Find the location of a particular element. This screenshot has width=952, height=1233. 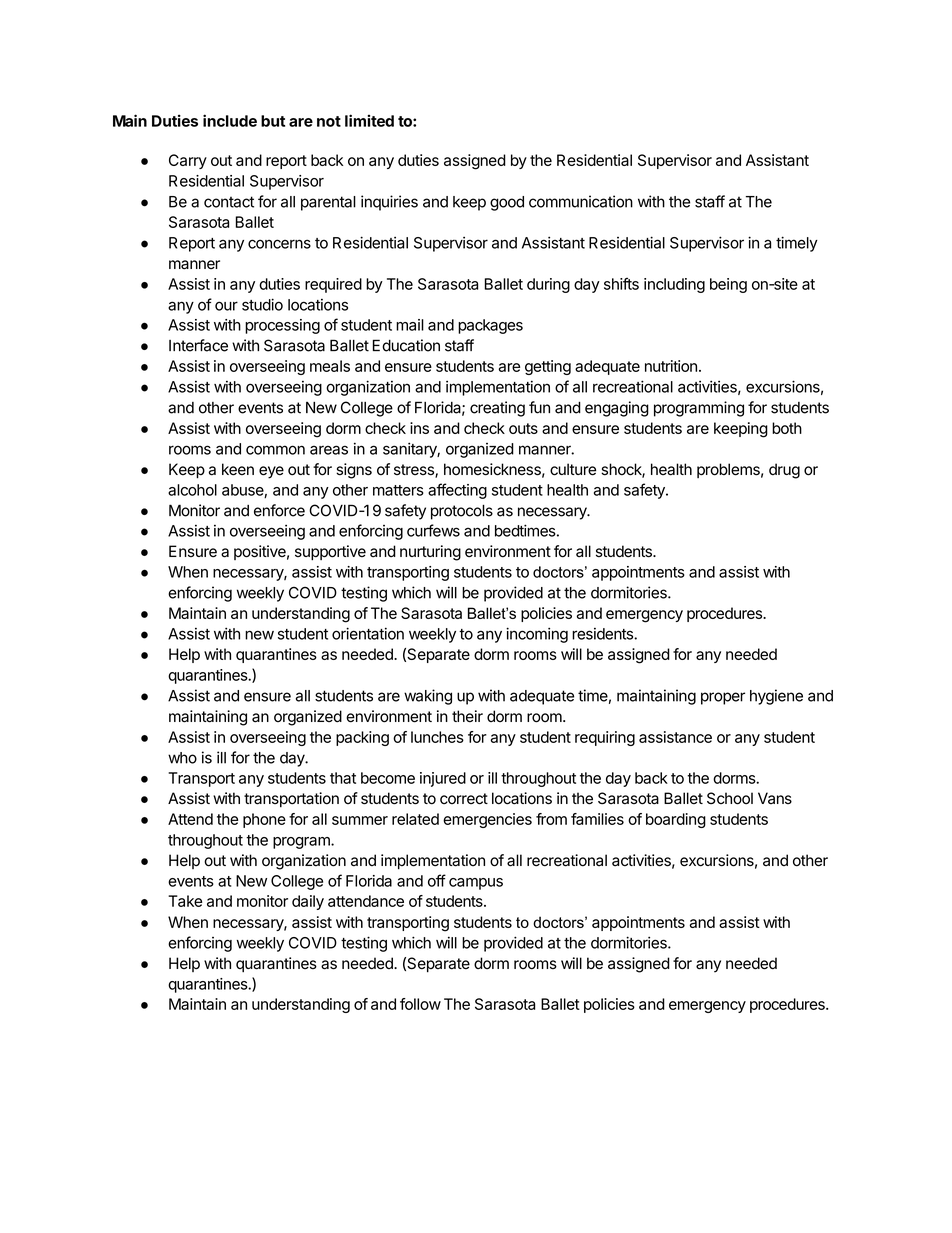

daily is located at coordinates (308, 902).
